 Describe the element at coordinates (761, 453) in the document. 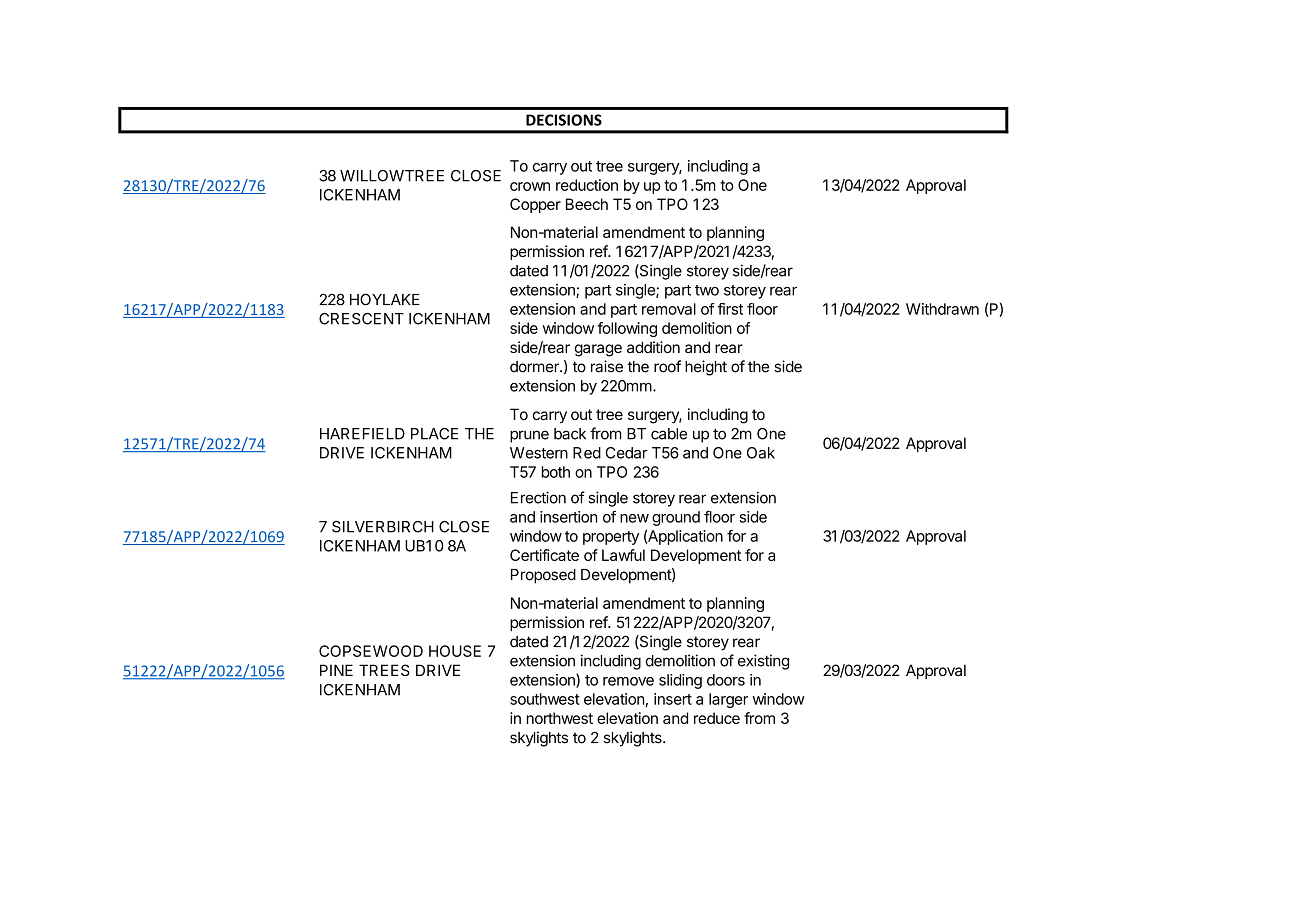

I see `Oak` at that location.
